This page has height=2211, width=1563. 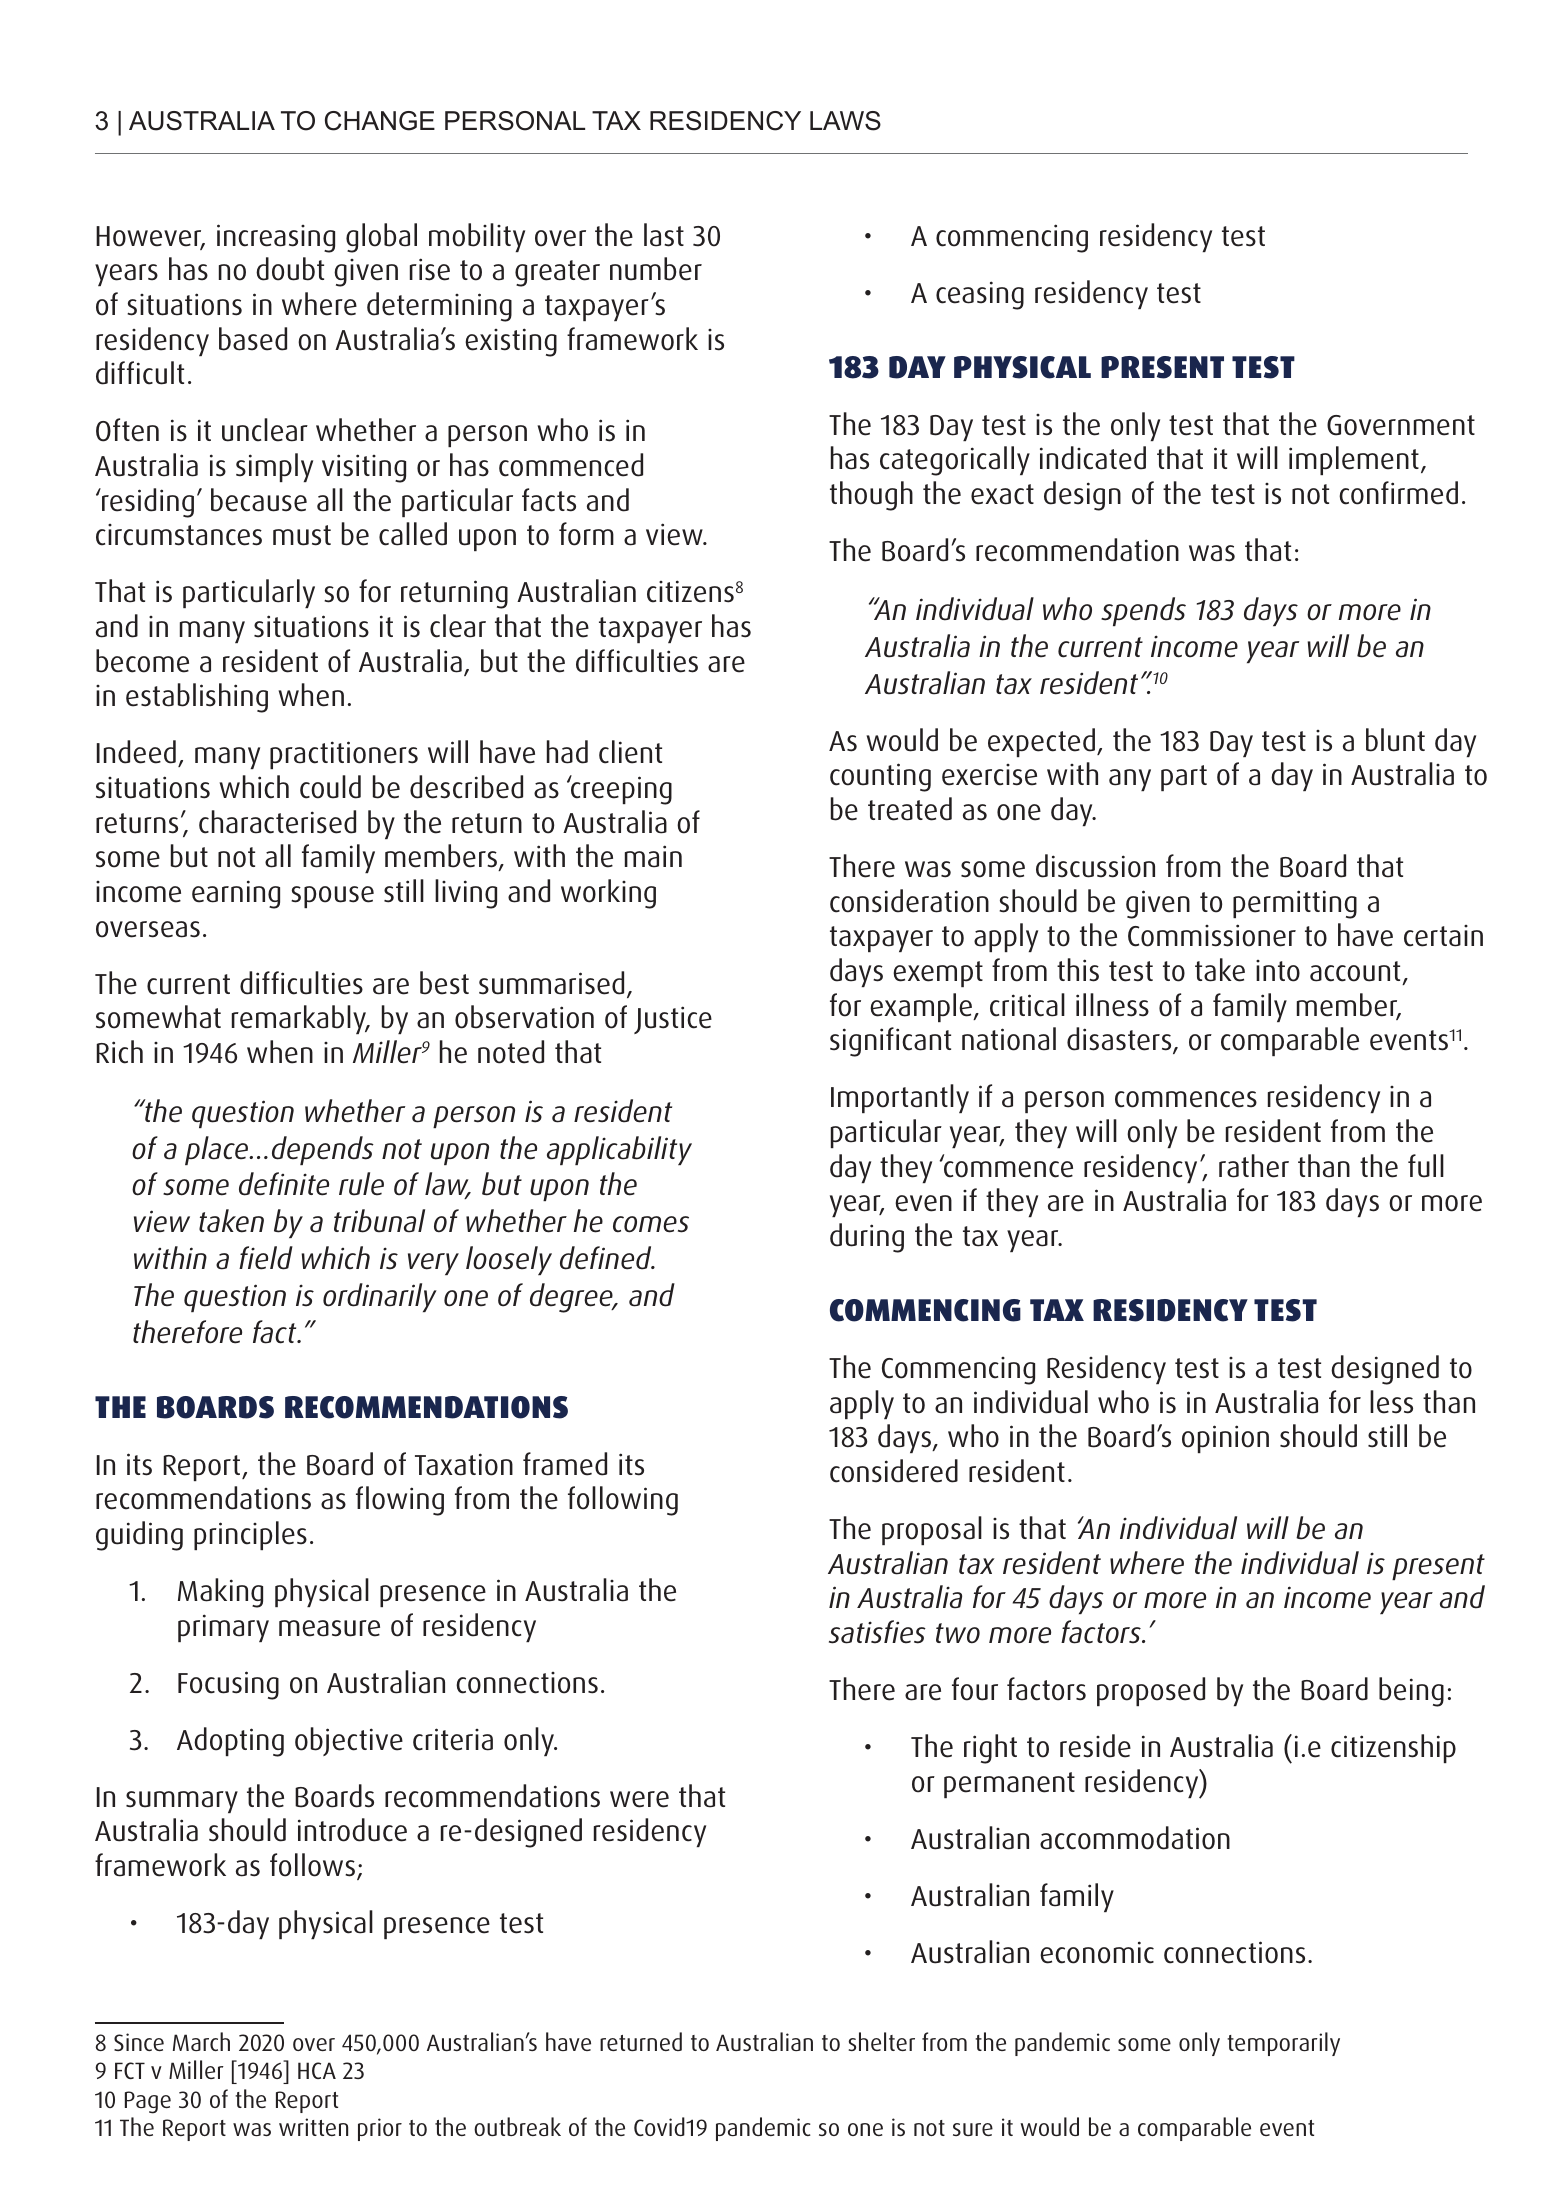 What do you see at coordinates (1411, 1692) in the page?
I see `being` at bounding box center [1411, 1692].
